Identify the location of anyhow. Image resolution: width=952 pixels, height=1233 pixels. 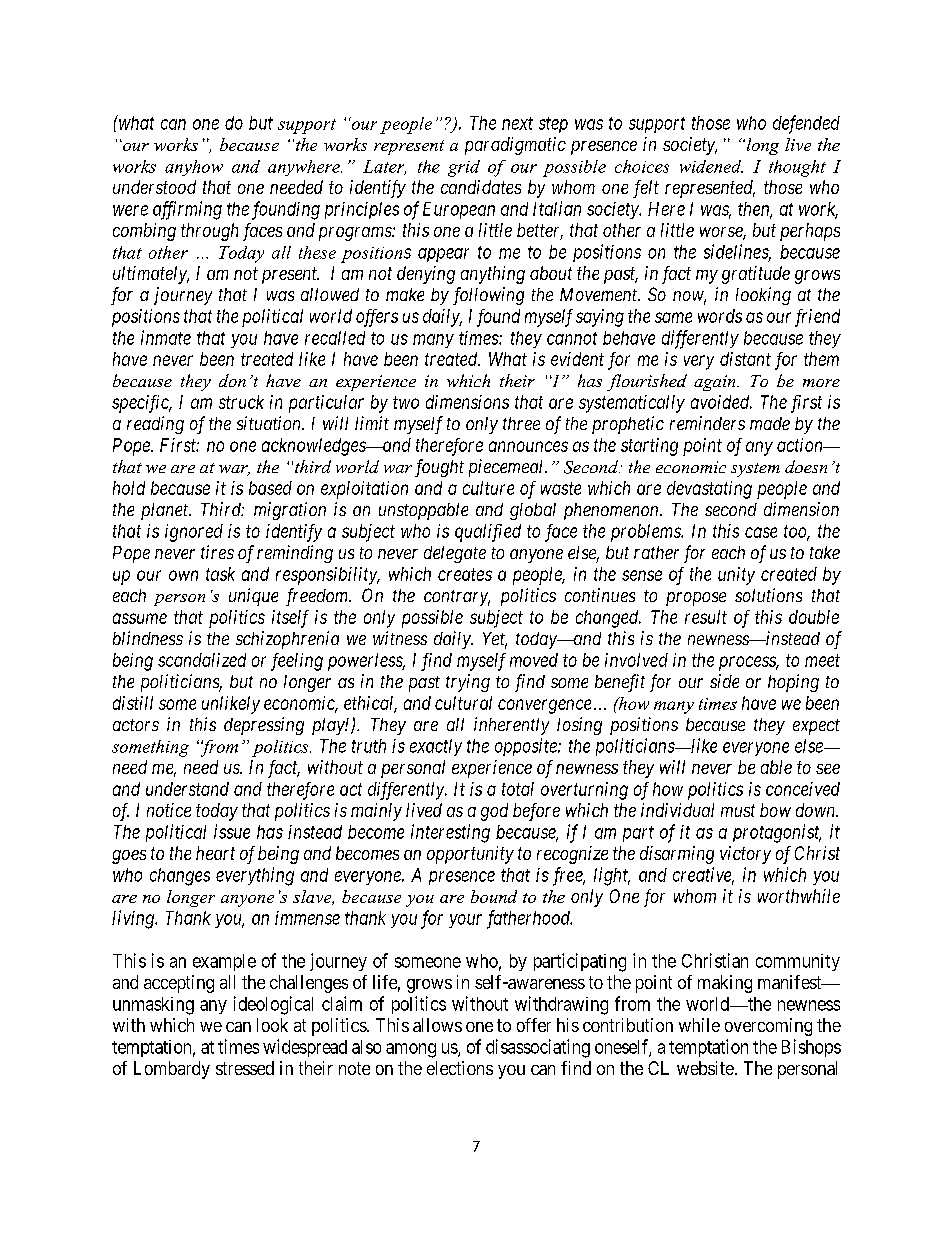
(194, 168).
